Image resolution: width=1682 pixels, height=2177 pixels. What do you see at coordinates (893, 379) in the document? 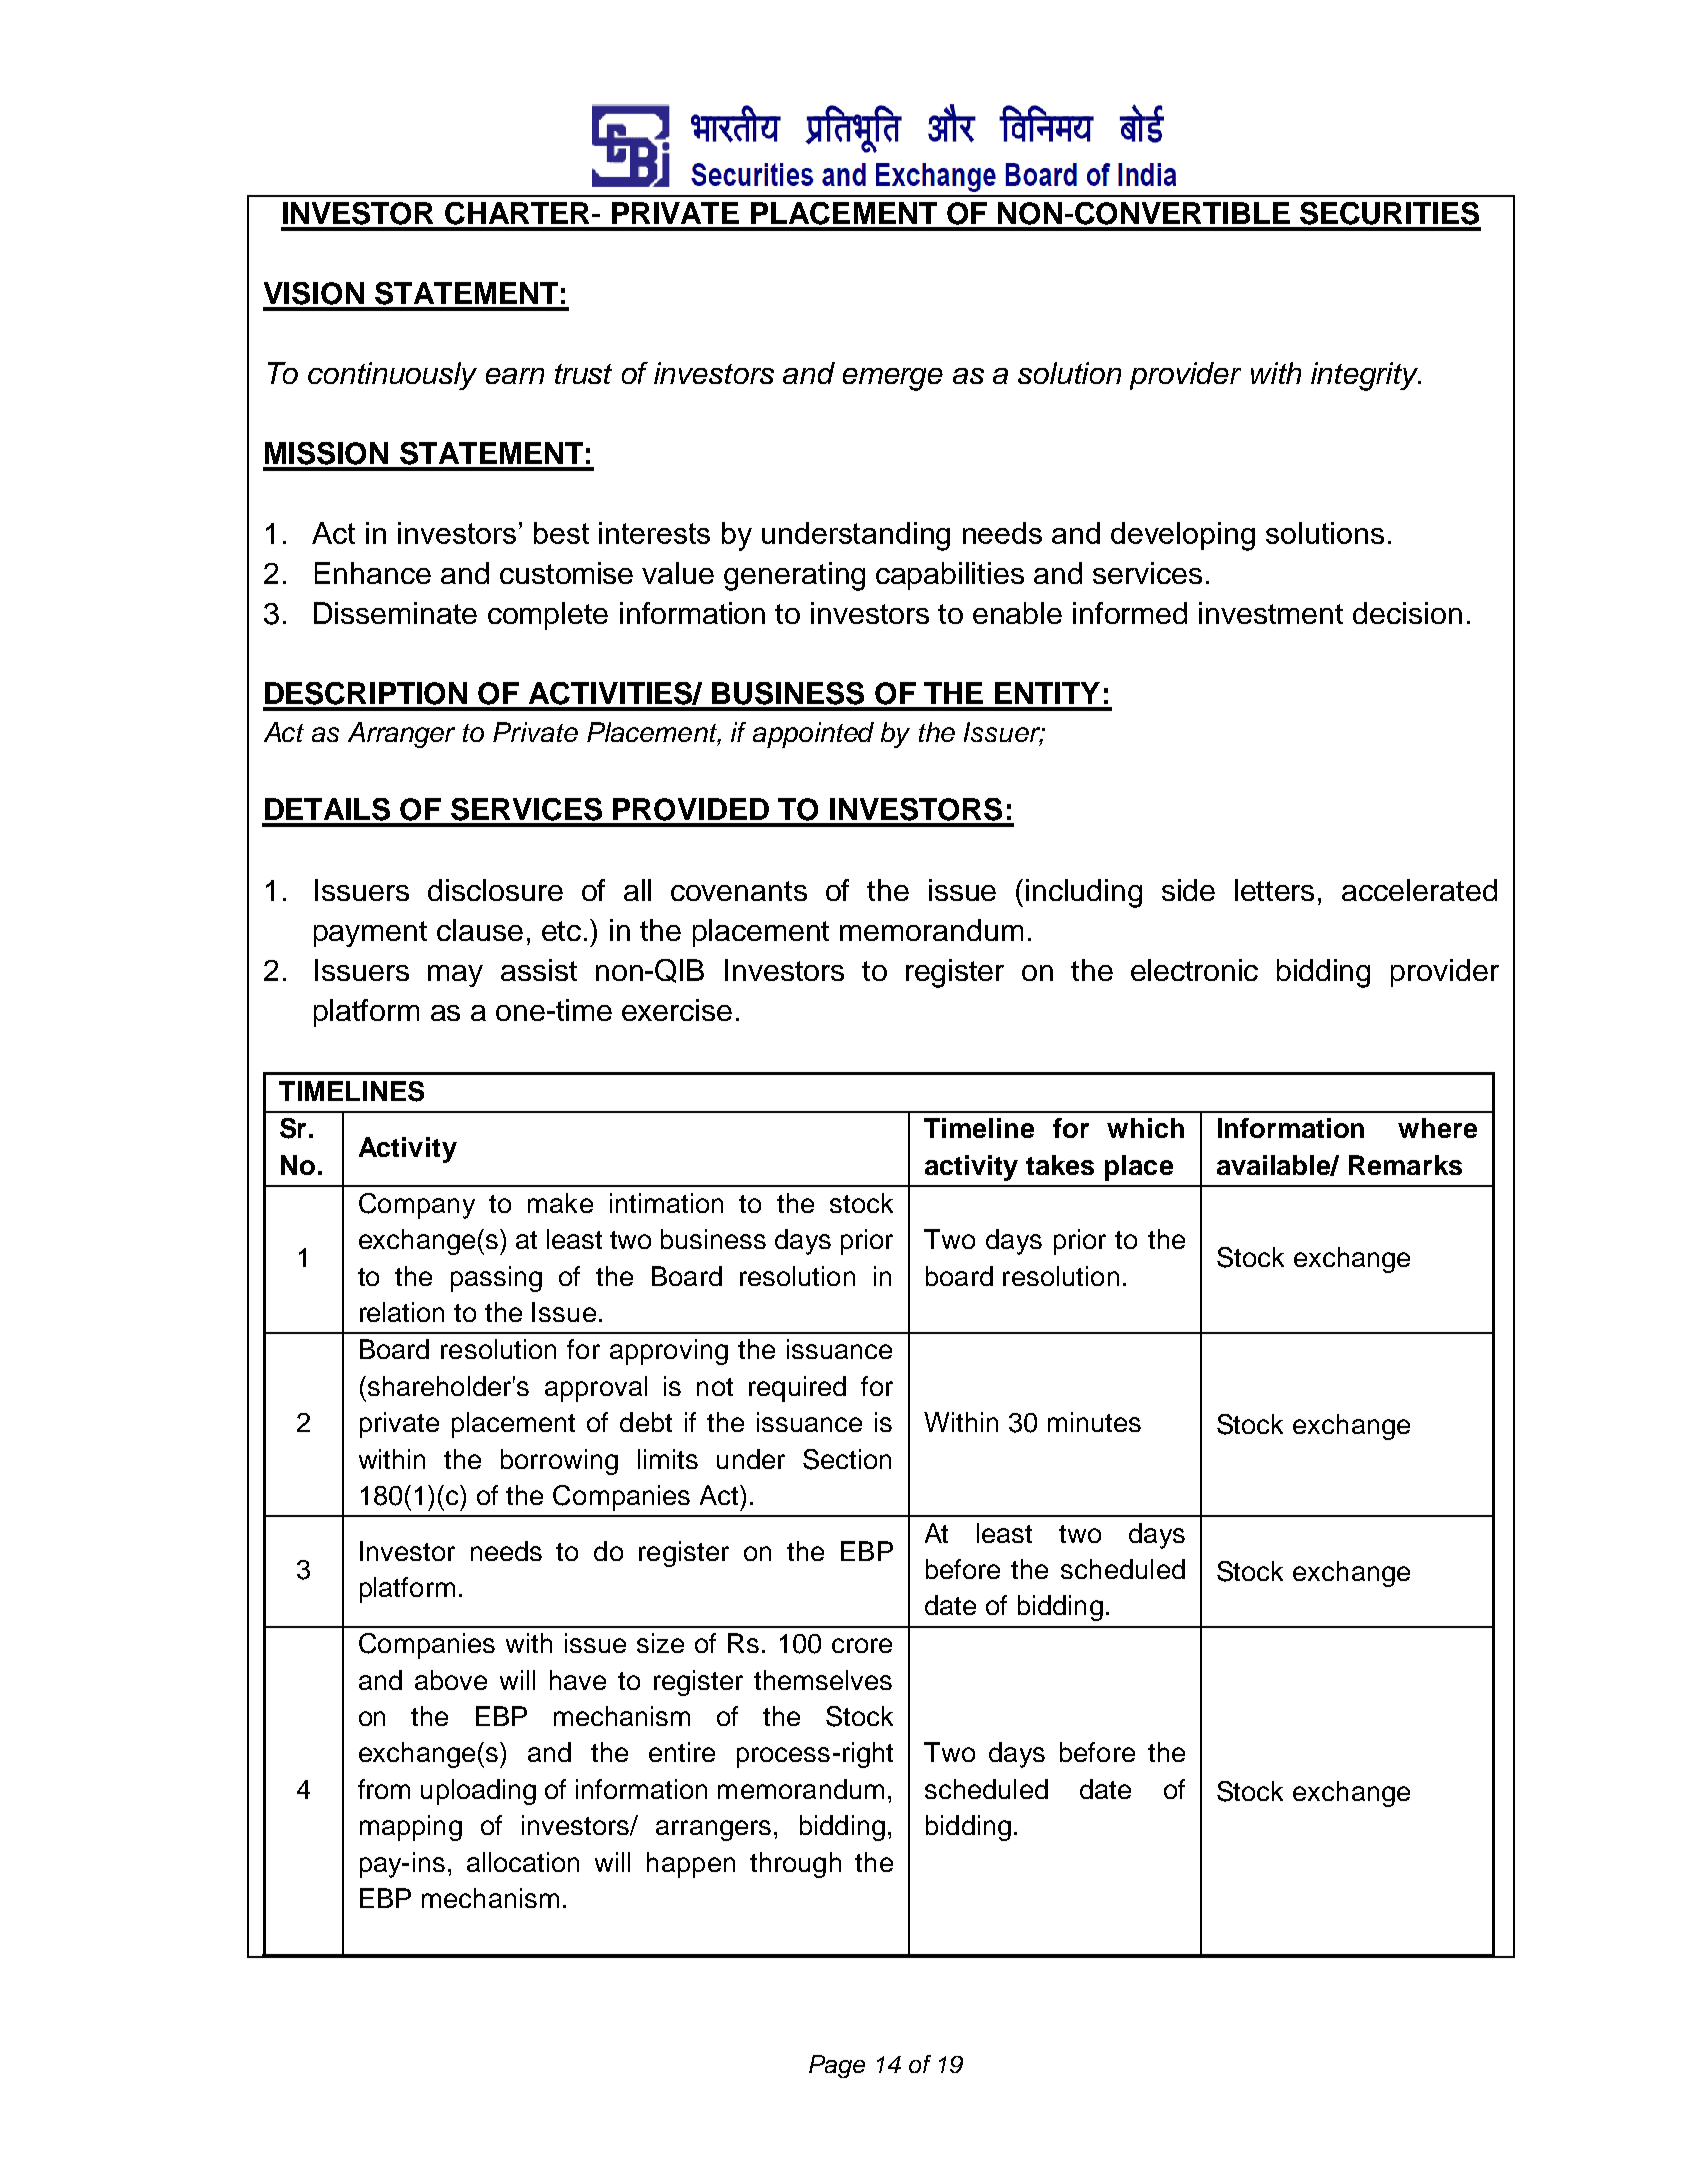
I see `emerge` at bounding box center [893, 379].
